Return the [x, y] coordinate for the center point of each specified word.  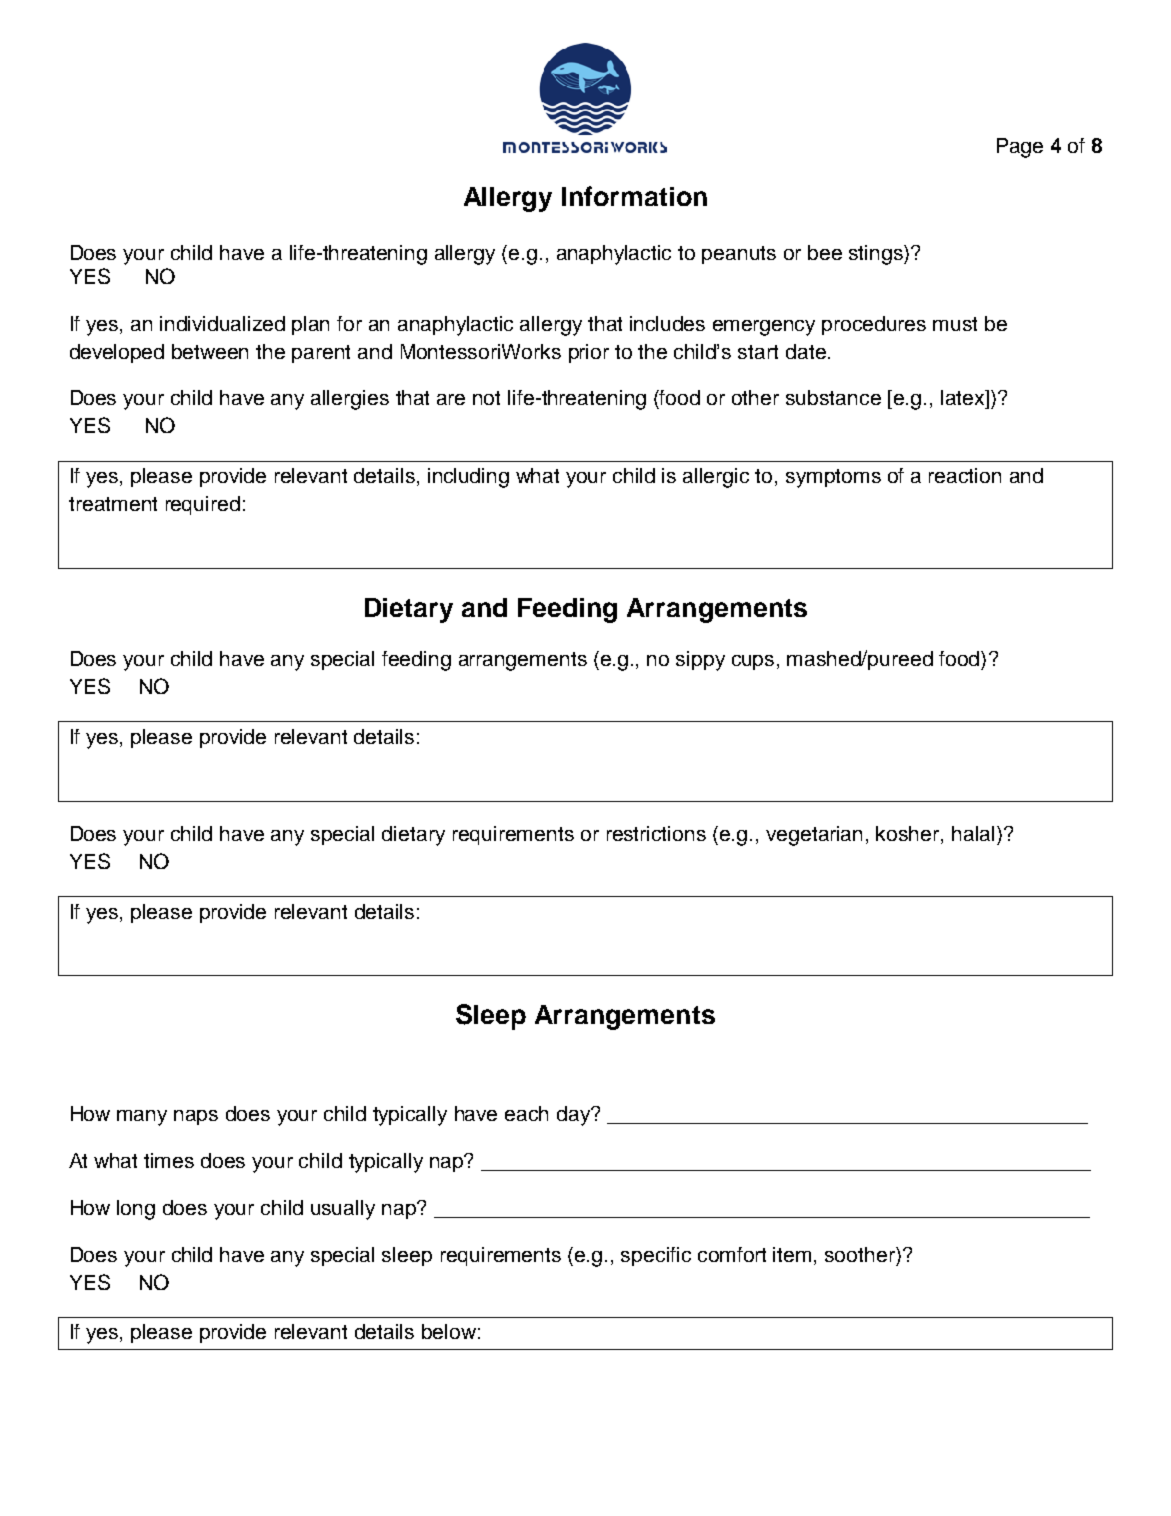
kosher [909, 833]
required [203, 505]
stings [877, 255]
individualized [222, 323]
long [136, 1210]
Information [634, 196]
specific [656, 1256]
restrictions [656, 833]
